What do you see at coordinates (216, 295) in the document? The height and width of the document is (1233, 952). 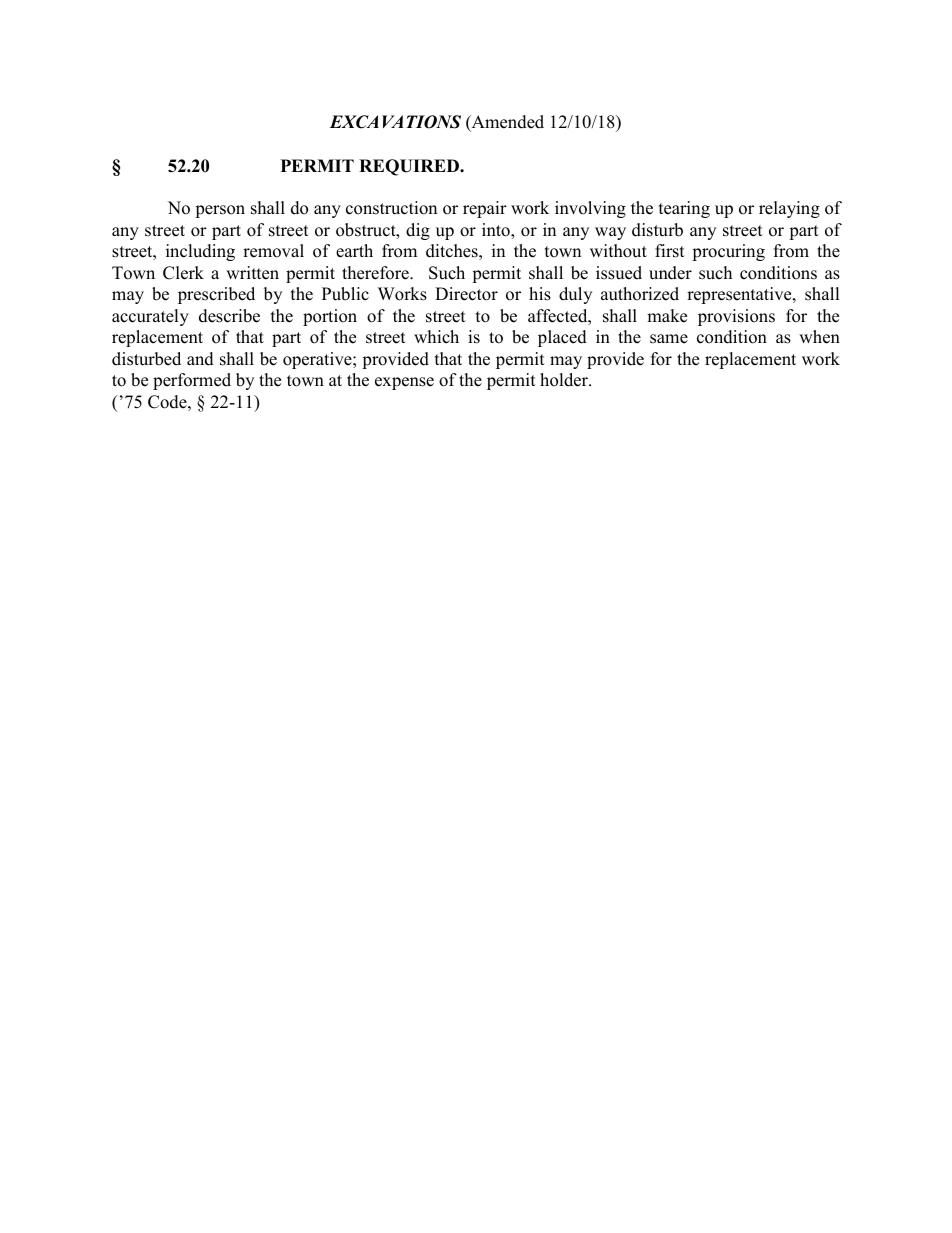 I see `prescribed` at bounding box center [216, 295].
